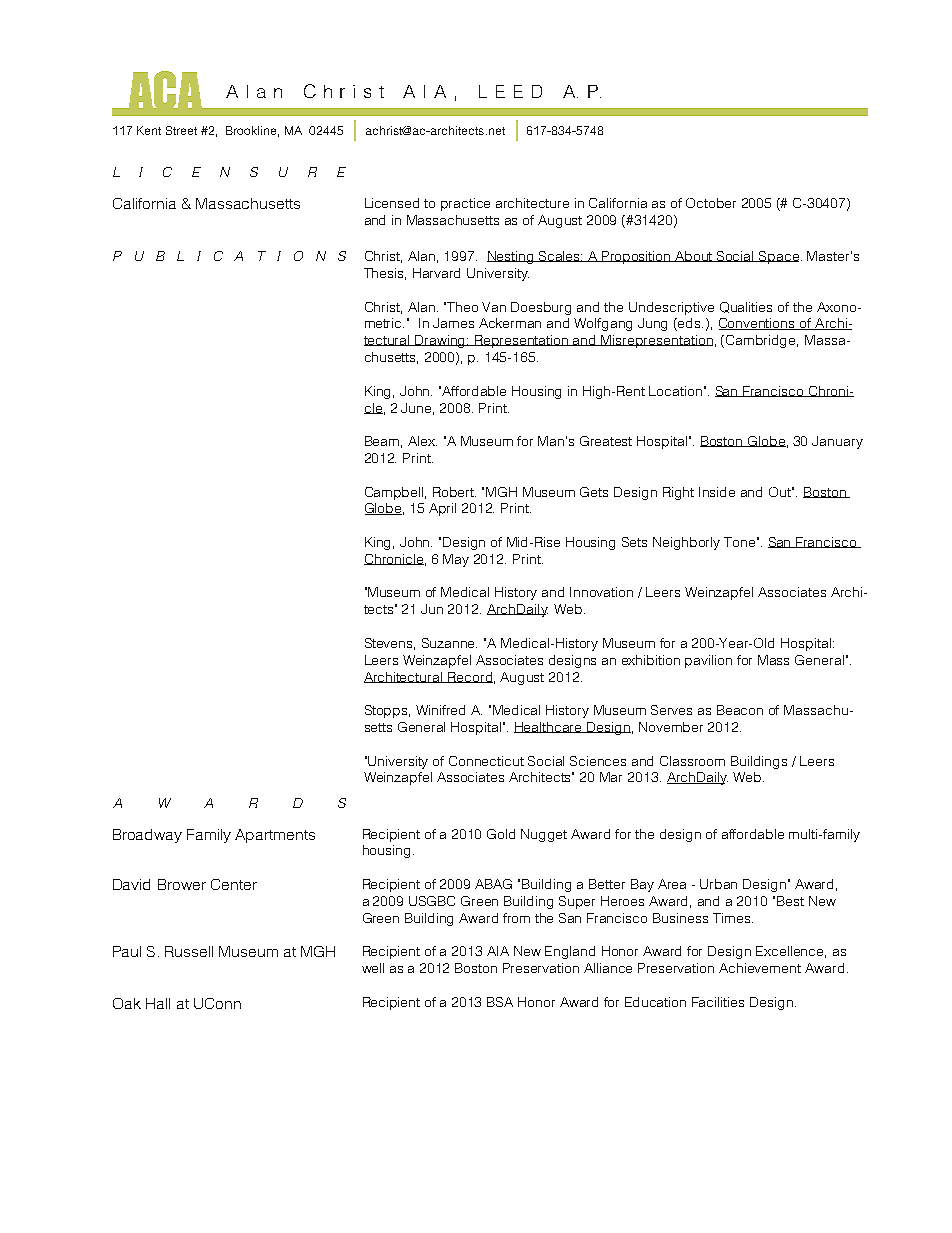  What do you see at coordinates (390, 644) in the document?
I see `Stevens` at bounding box center [390, 644].
